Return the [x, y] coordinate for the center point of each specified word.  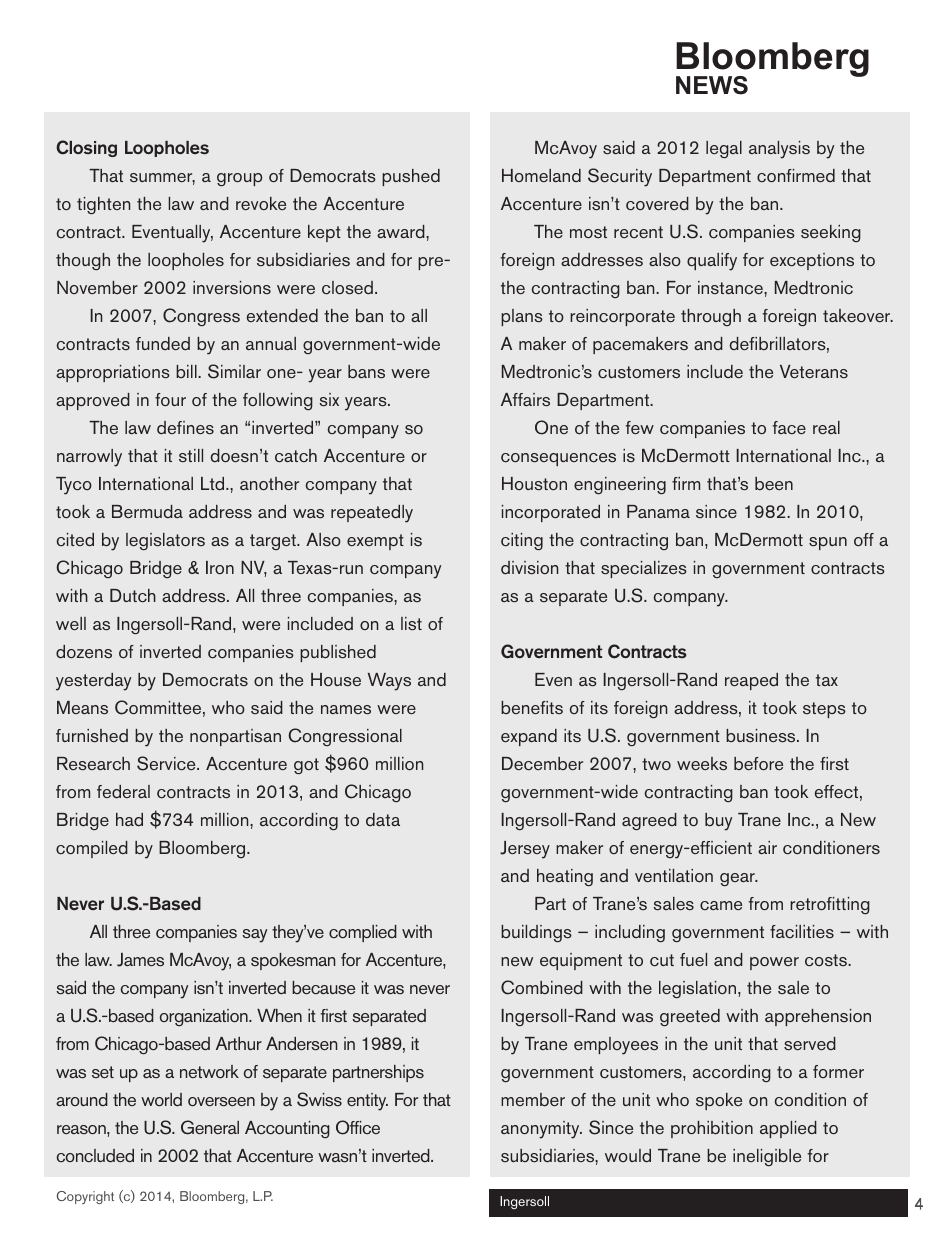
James [140, 960]
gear [738, 879]
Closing [86, 148]
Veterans [814, 371]
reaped [751, 681]
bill [187, 371]
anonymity [541, 1130]
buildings [536, 933]
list [411, 624]
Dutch [133, 596]
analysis [779, 150]
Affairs [525, 400]
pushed [411, 177]
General [210, 1127]
